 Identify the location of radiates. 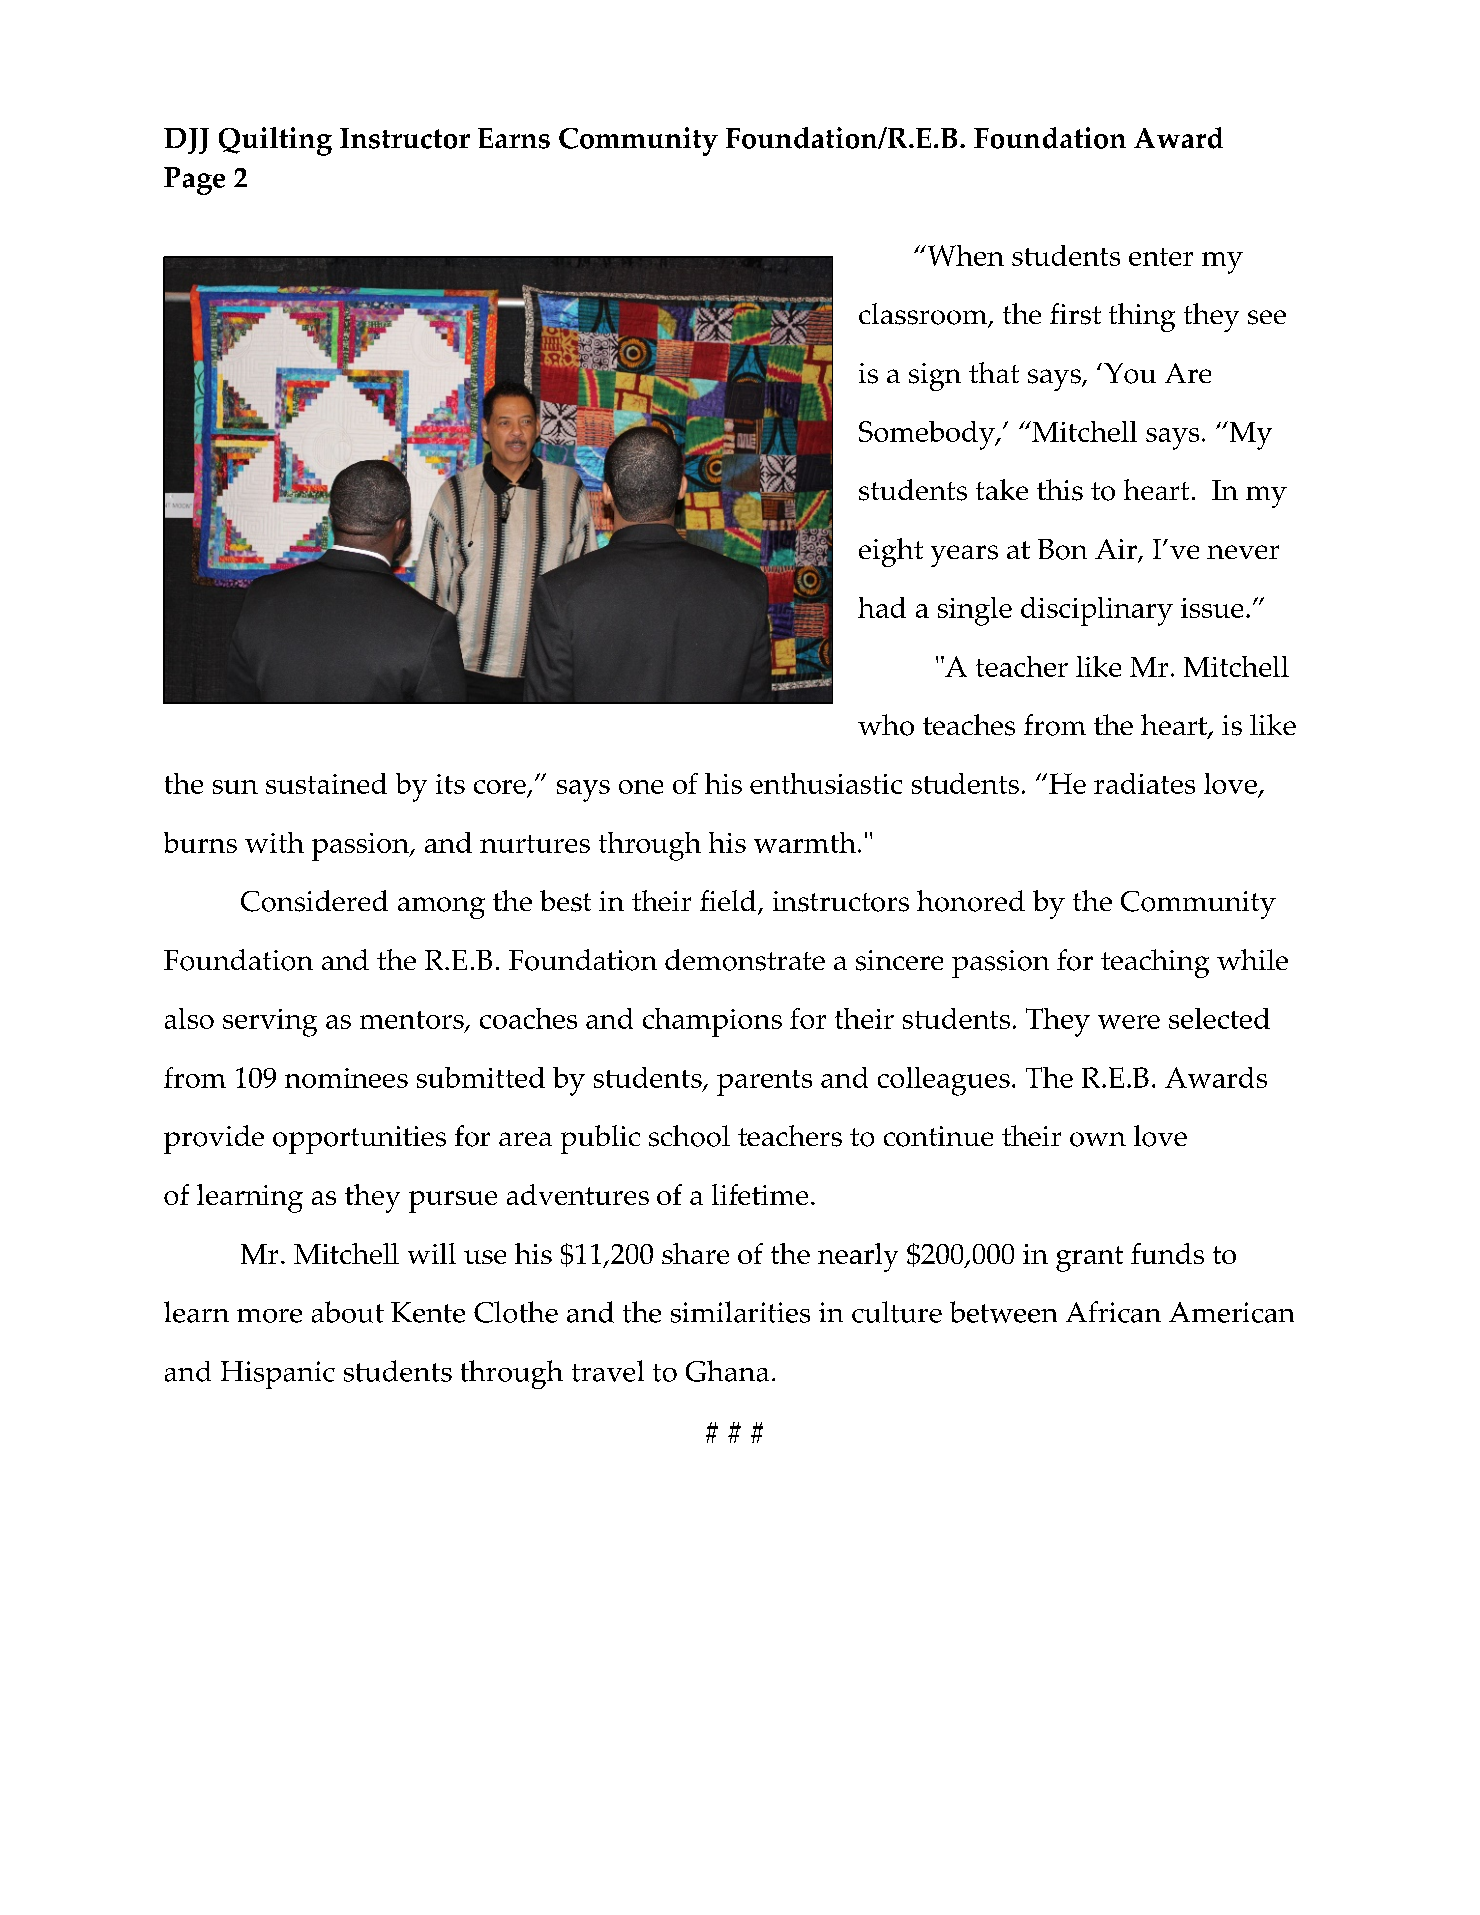
(1144, 783).
